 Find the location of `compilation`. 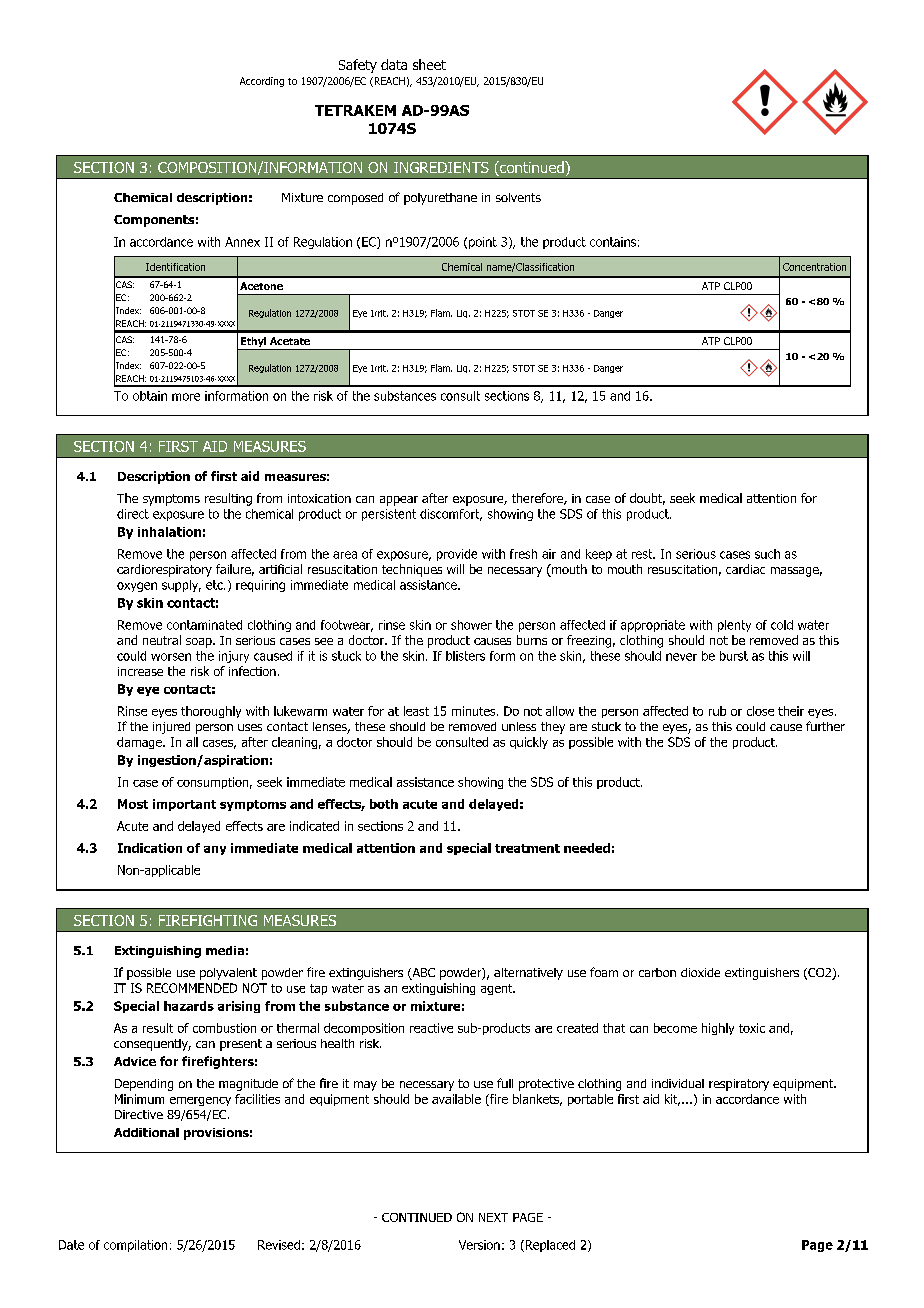

compilation is located at coordinates (135, 1246).
